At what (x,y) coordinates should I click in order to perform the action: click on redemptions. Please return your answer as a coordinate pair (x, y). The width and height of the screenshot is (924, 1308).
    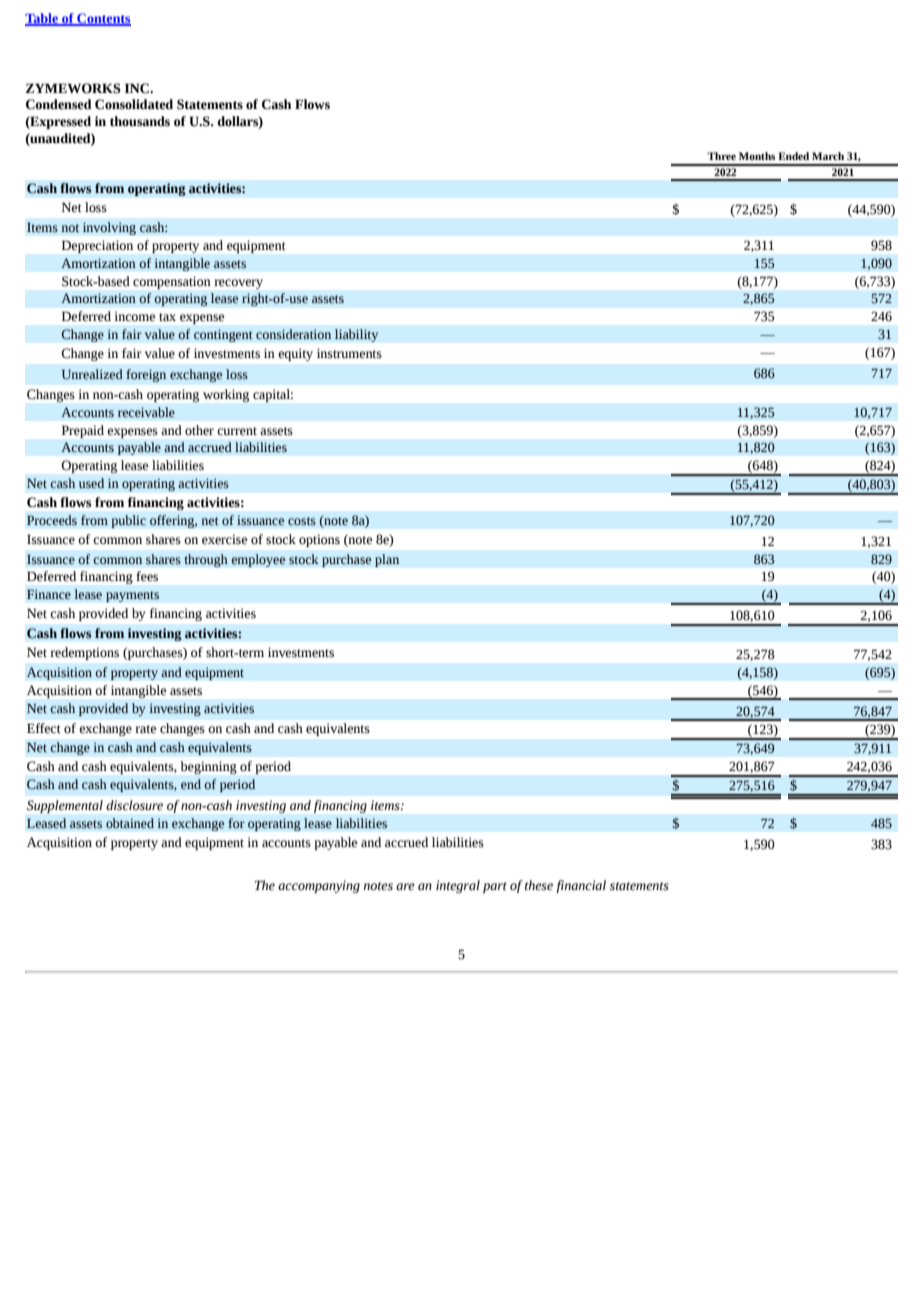
    Looking at the image, I should click on (84, 653).
